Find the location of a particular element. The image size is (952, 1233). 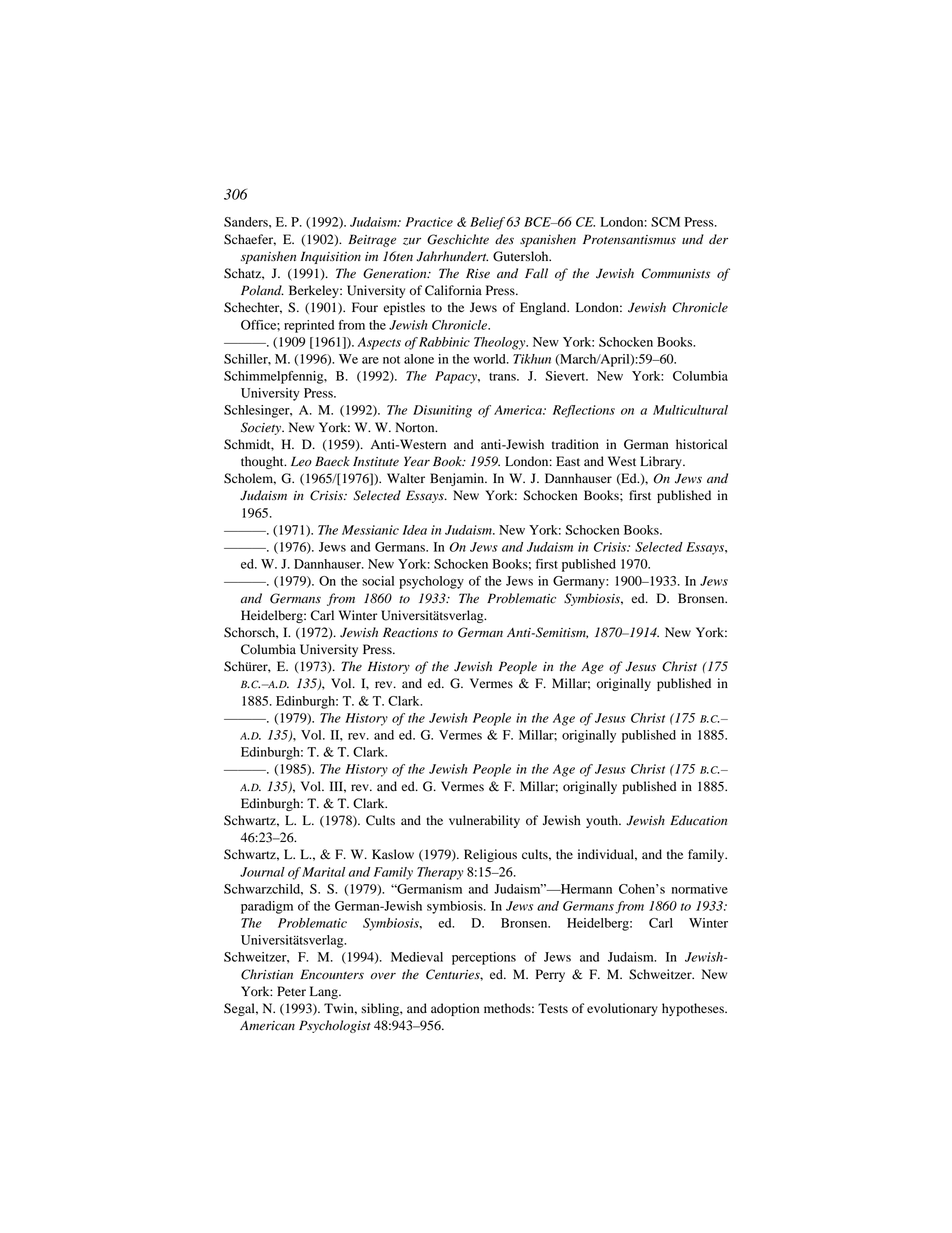

social is located at coordinates (378, 581).
